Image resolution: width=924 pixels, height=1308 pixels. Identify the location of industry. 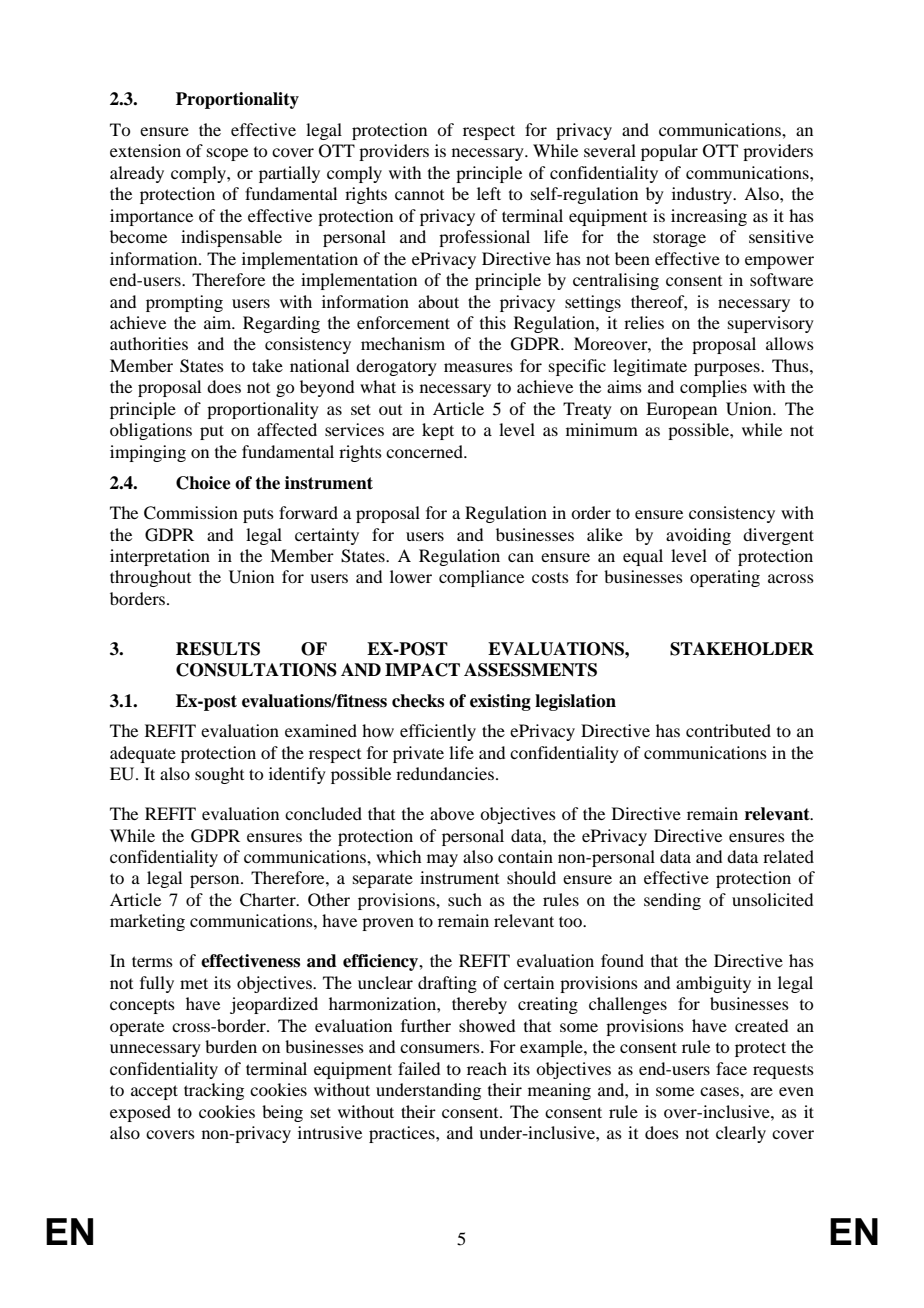
(703, 195).
